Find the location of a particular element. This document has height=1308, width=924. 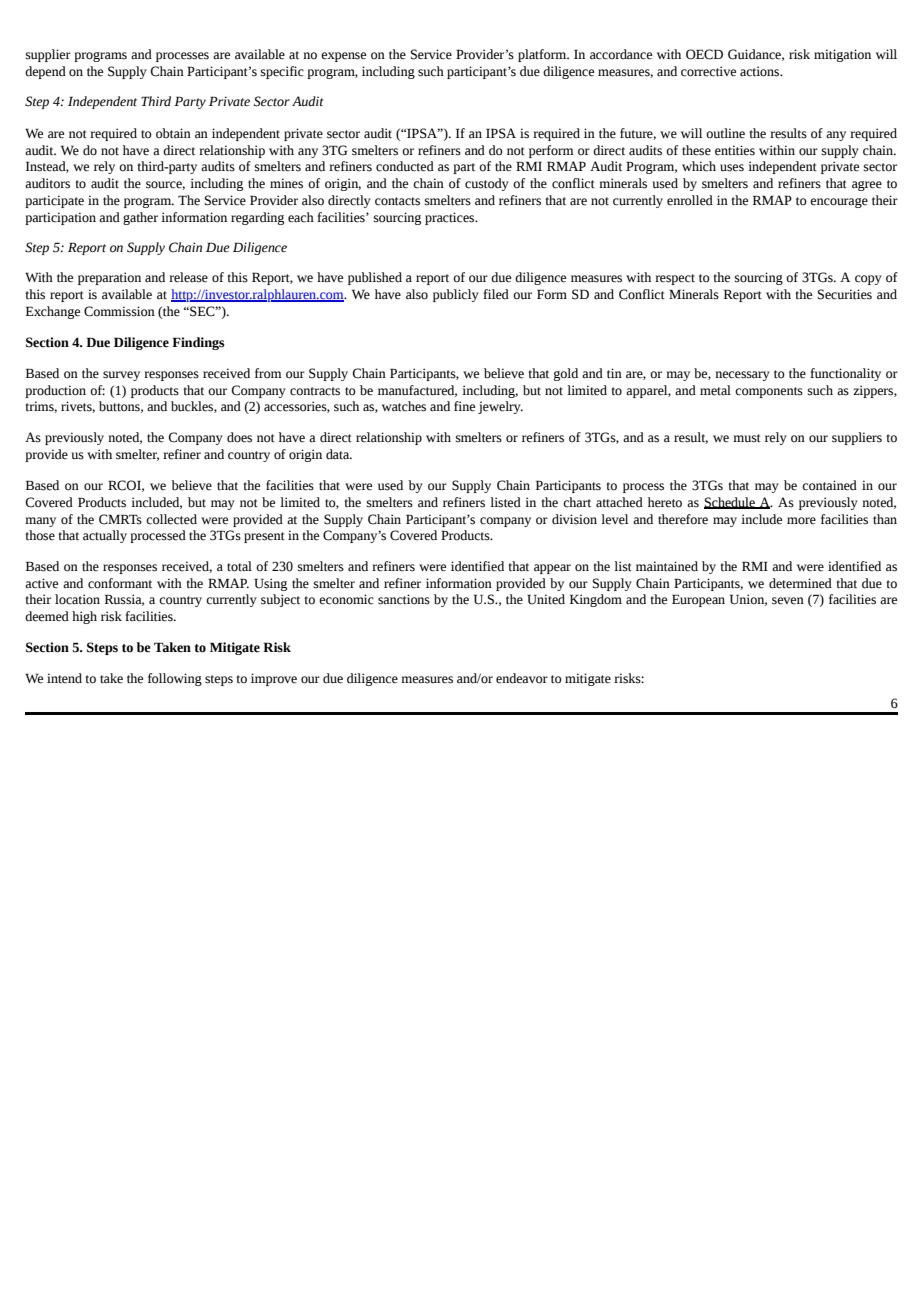

endeavor is located at coordinates (522, 678).
